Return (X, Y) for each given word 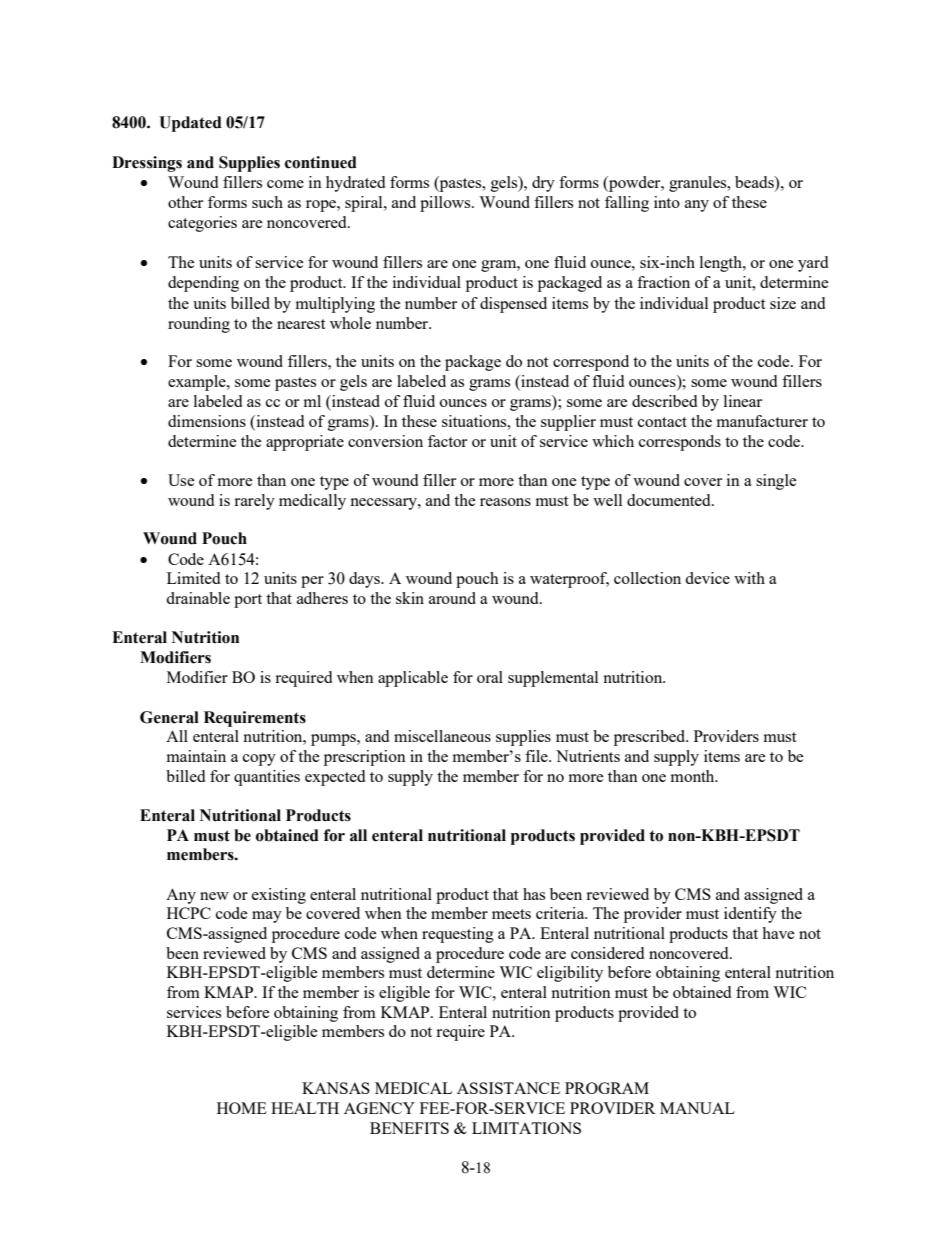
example (198, 383)
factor (447, 441)
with (749, 578)
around (452, 598)
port (248, 601)
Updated (190, 124)
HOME (242, 1108)
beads (755, 182)
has (534, 894)
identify (750, 915)
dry (543, 184)
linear (743, 401)
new (214, 896)
